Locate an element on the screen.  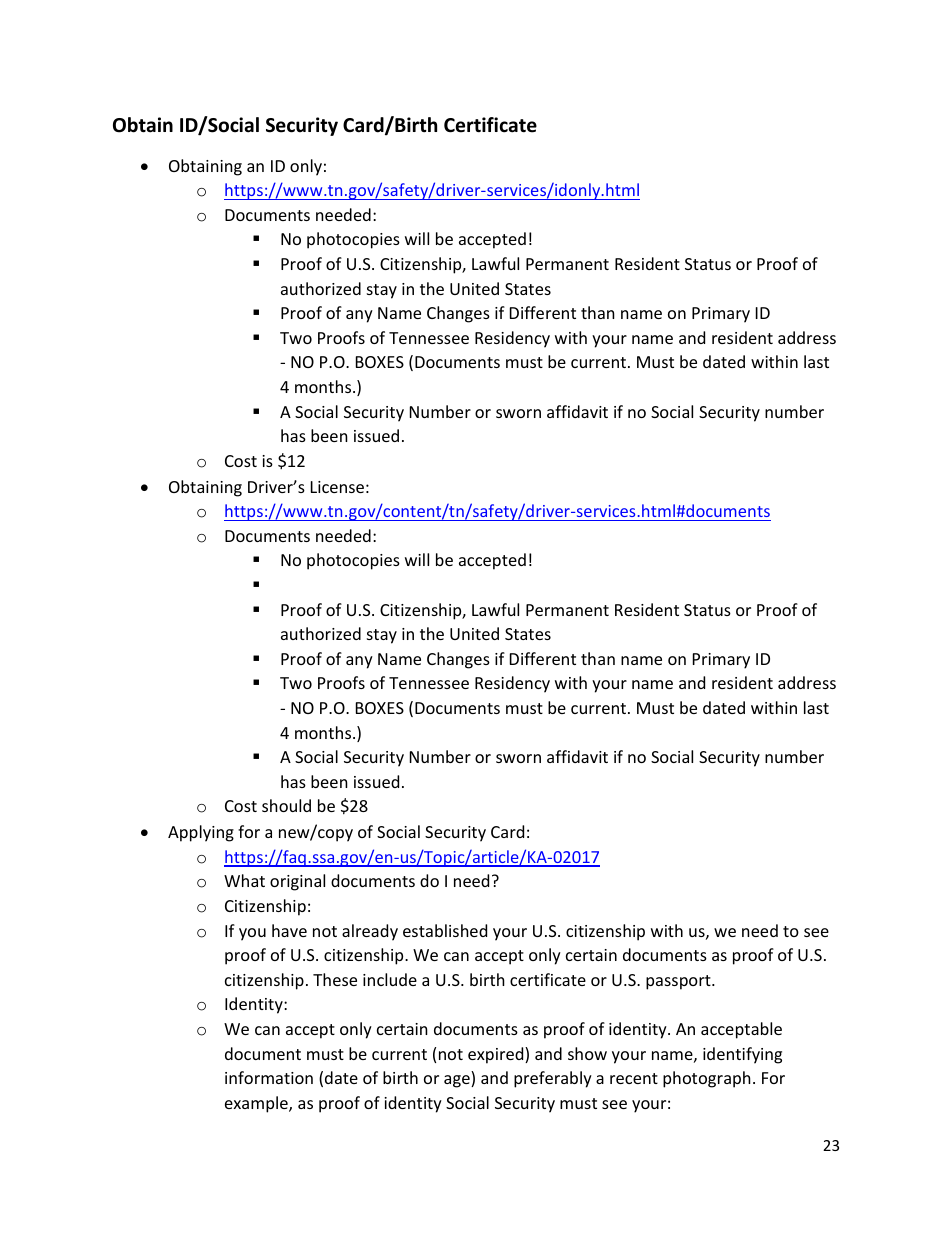
information is located at coordinates (269, 1077).
